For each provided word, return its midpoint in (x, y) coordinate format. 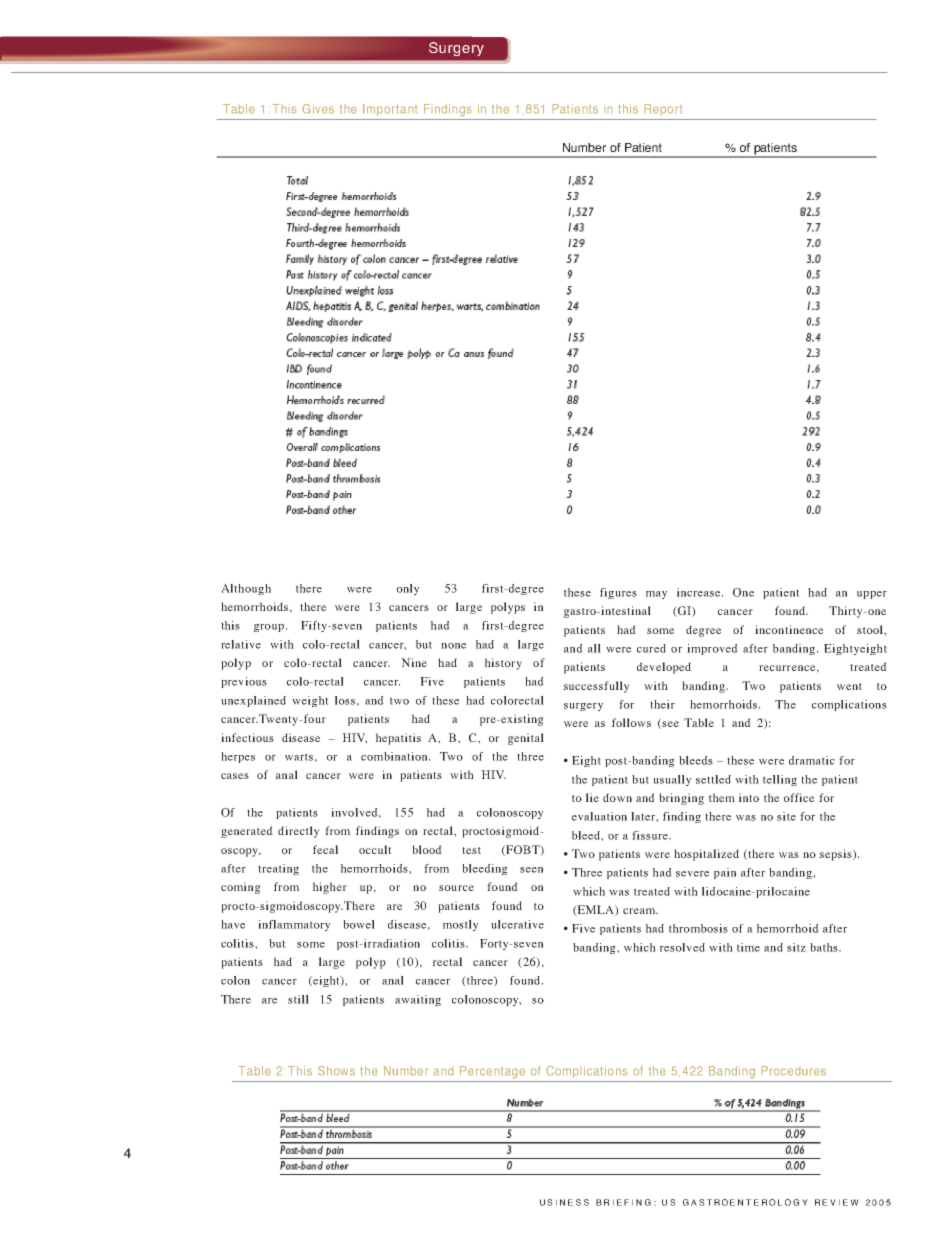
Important (390, 110)
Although (246, 589)
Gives (318, 108)
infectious (247, 737)
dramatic (812, 760)
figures (618, 593)
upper (872, 595)
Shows (336, 1070)
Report (663, 108)
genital (526, 739)
